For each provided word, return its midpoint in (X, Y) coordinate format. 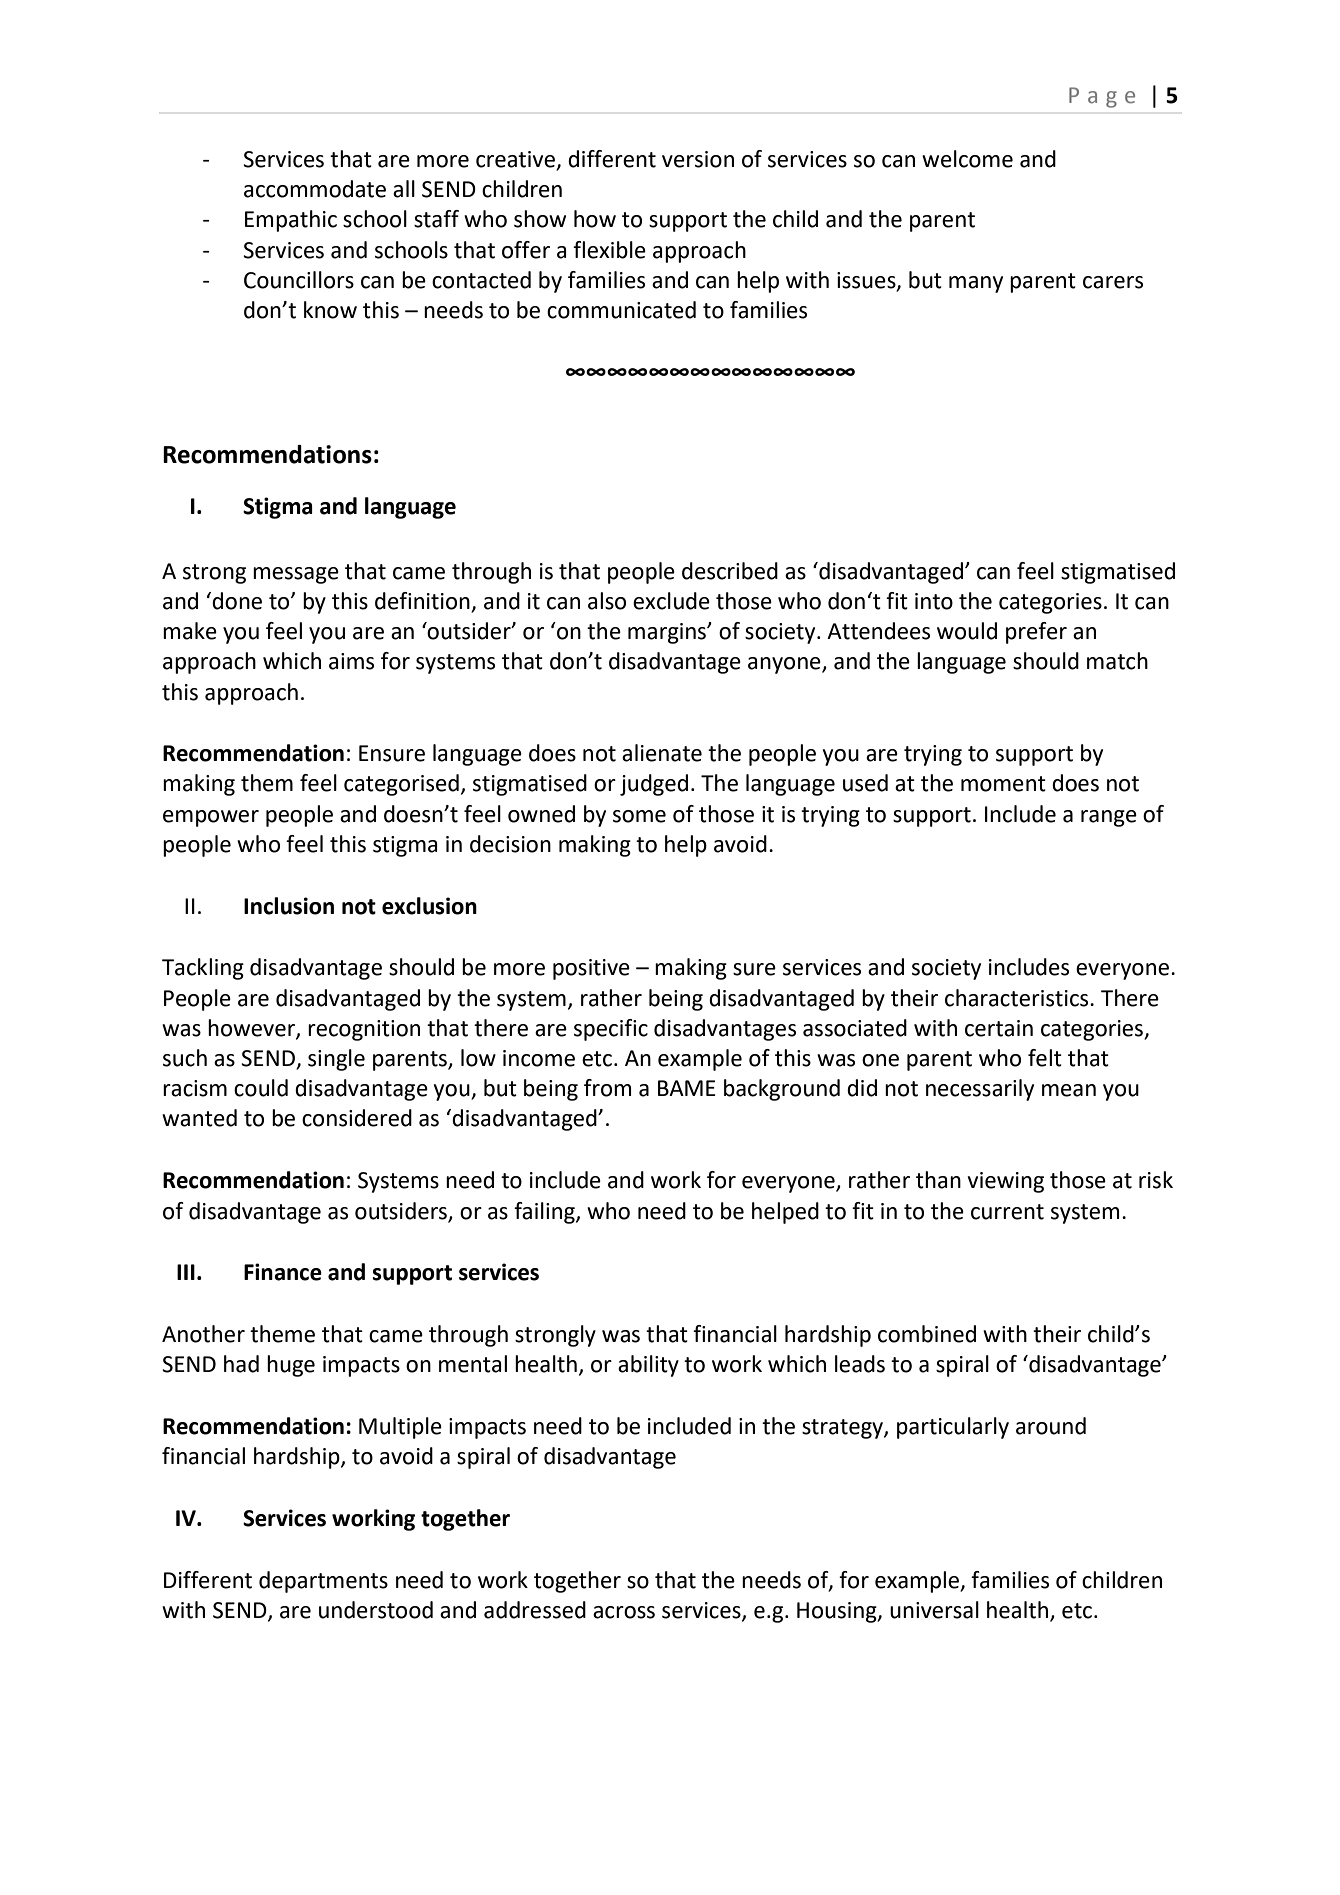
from (607, 1088)
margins (668, 633)
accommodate (315, 189)
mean (1069, 1090)
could (261, 1088)
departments (323, 1582)
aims (351, 661)
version (698, 159)
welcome (967, 159)
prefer (1036, 633)
